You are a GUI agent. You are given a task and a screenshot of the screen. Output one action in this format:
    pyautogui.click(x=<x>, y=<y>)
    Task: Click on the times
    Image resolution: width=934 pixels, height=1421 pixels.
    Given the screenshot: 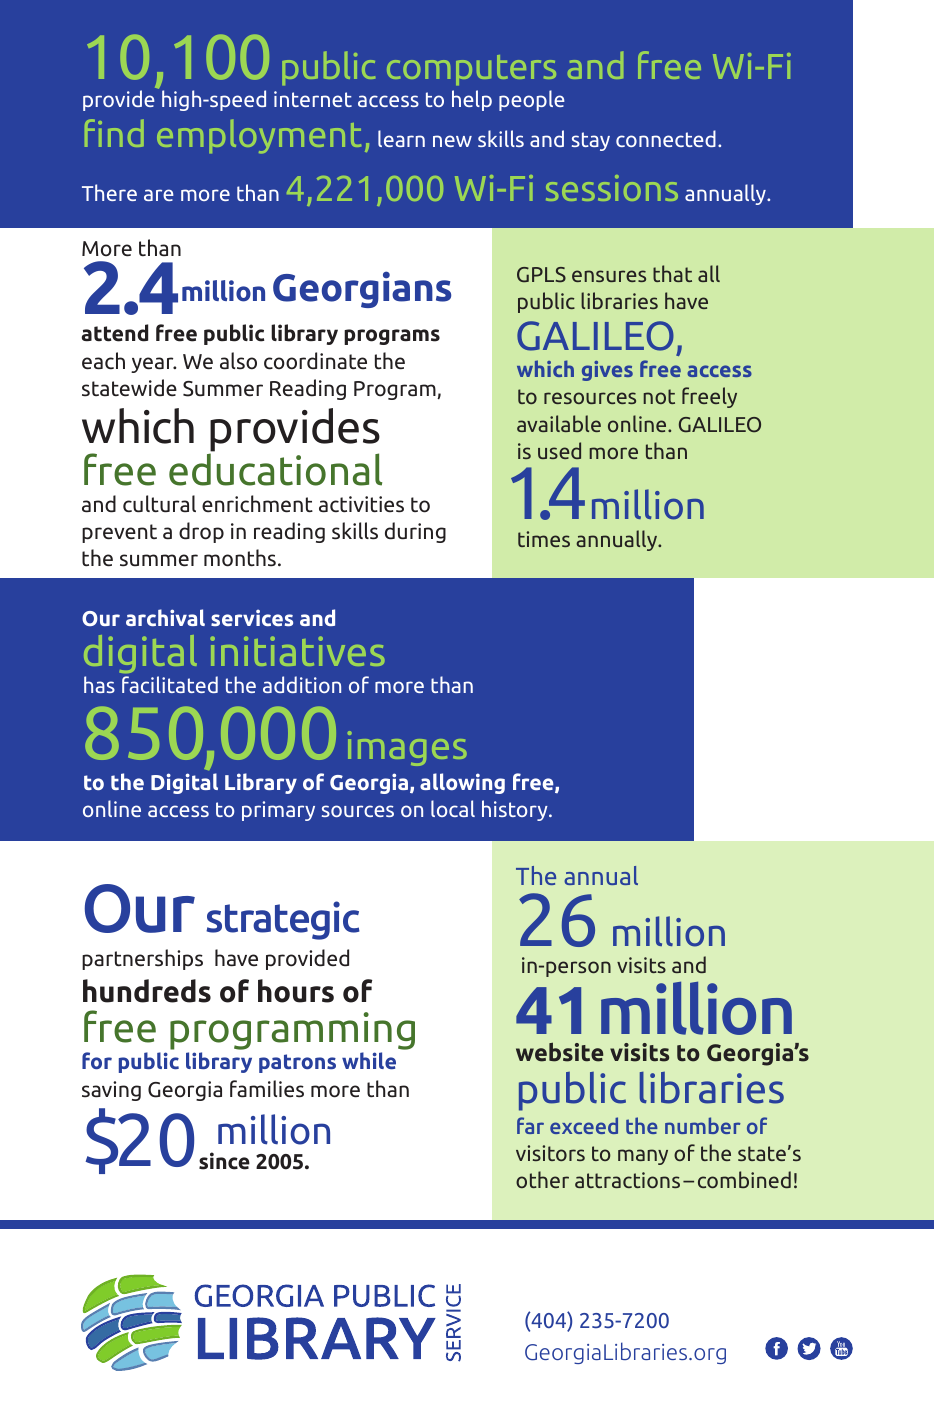 What is the action you would take?
    pyautogui.click(x=544, y=539)
